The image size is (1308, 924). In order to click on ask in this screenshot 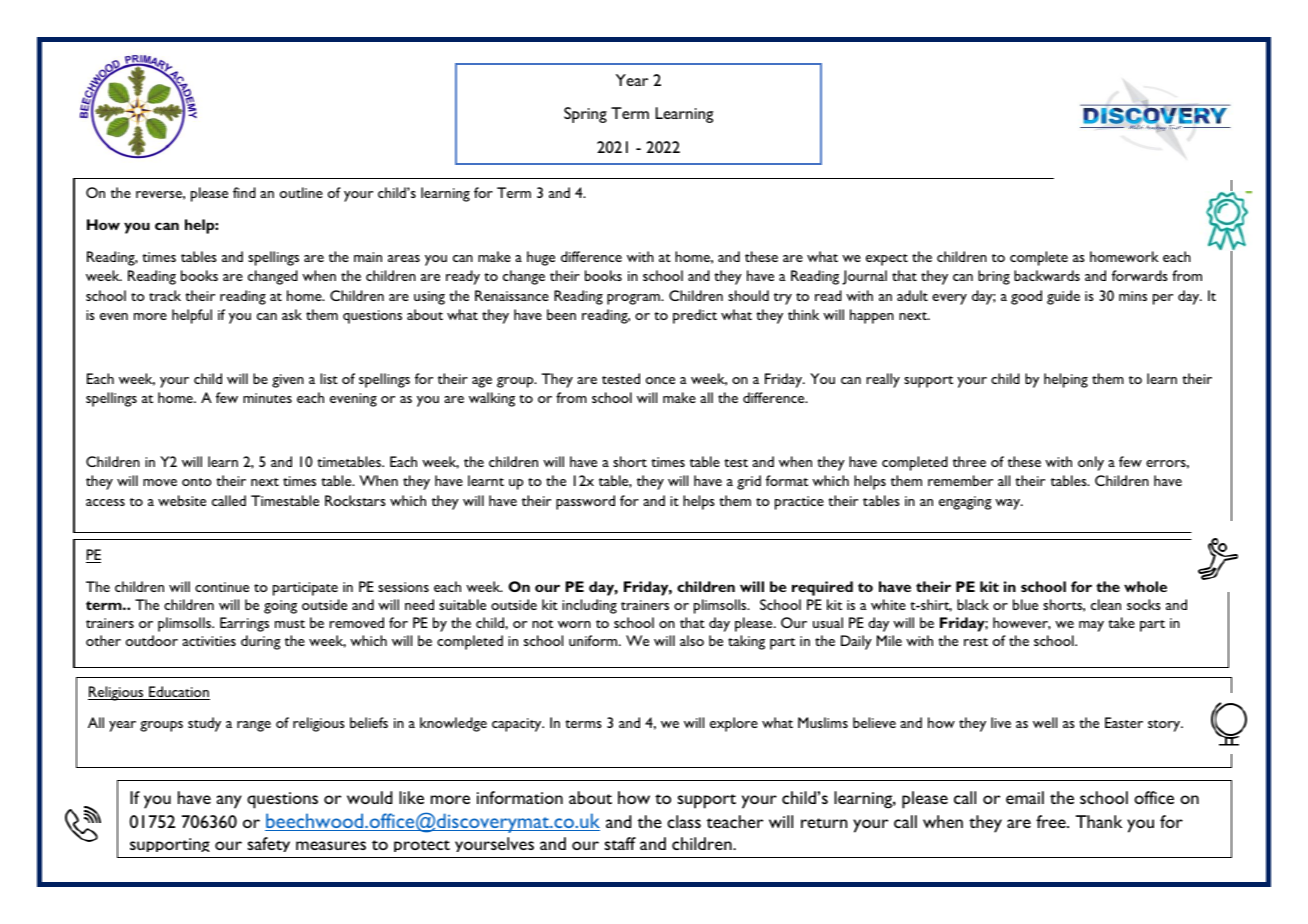, I will do `click(292, 314)`.
